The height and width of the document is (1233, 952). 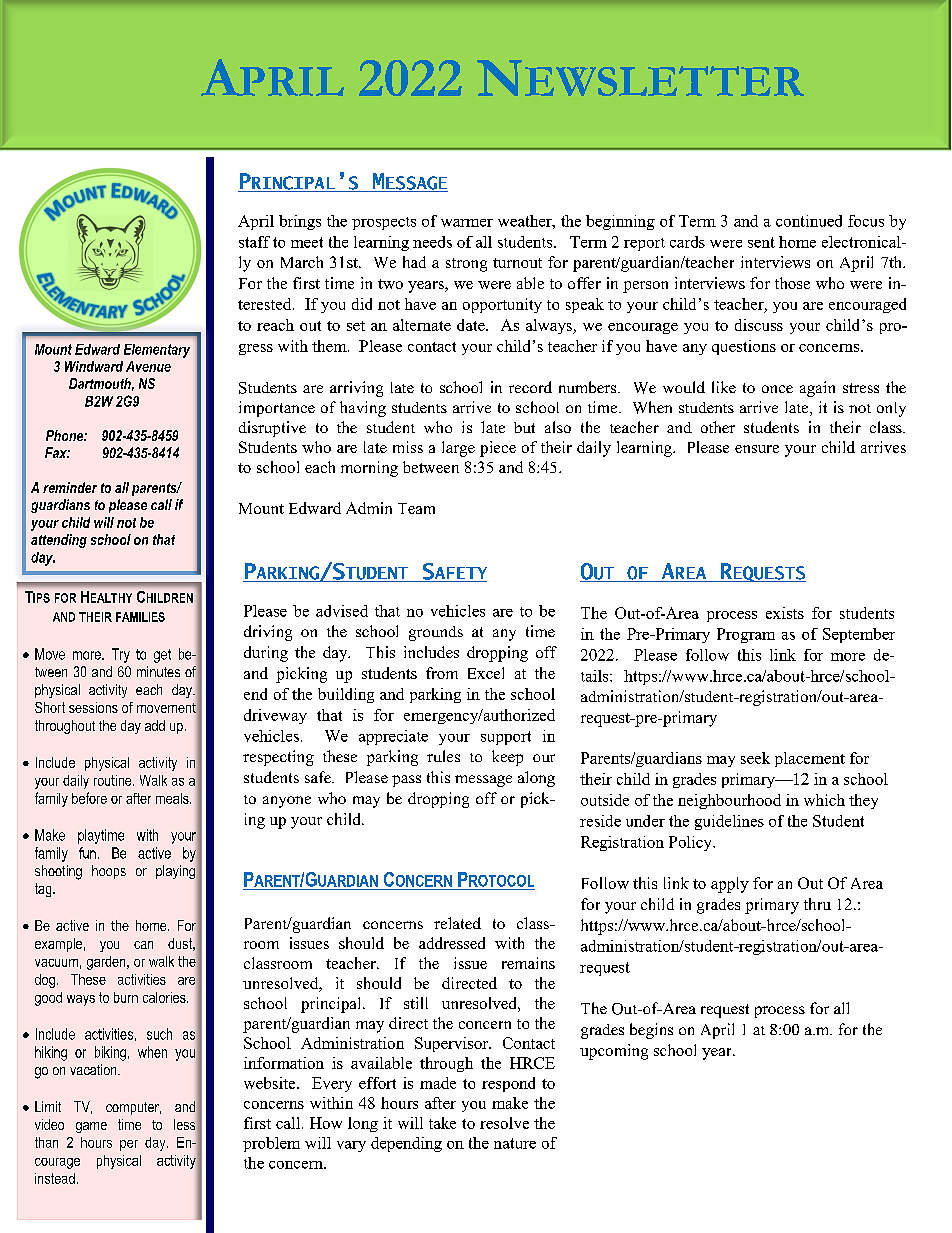 I want to click on addressed, so click(x=452, y=943).
